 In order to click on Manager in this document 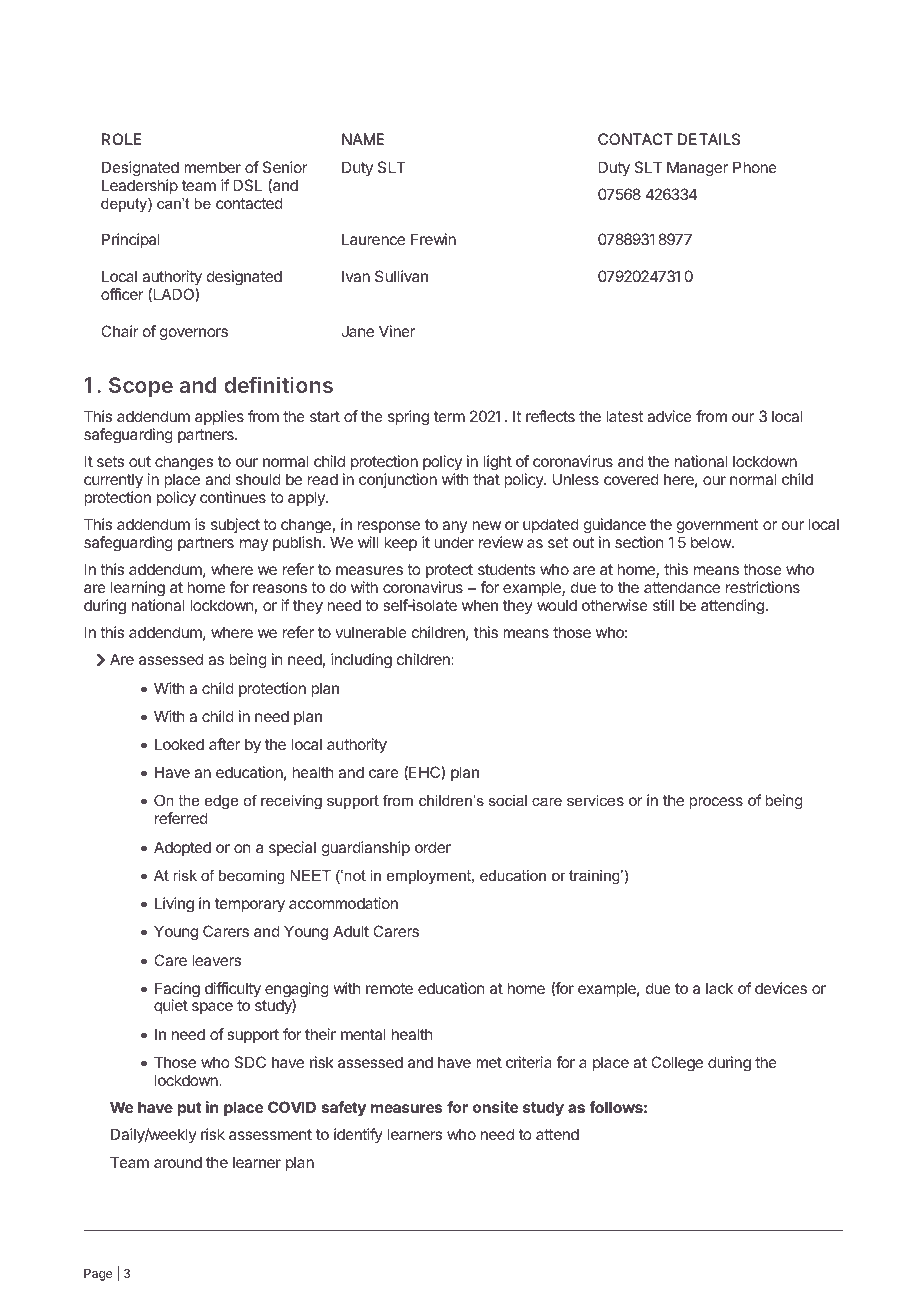, I will do `click(697, 169)`.
